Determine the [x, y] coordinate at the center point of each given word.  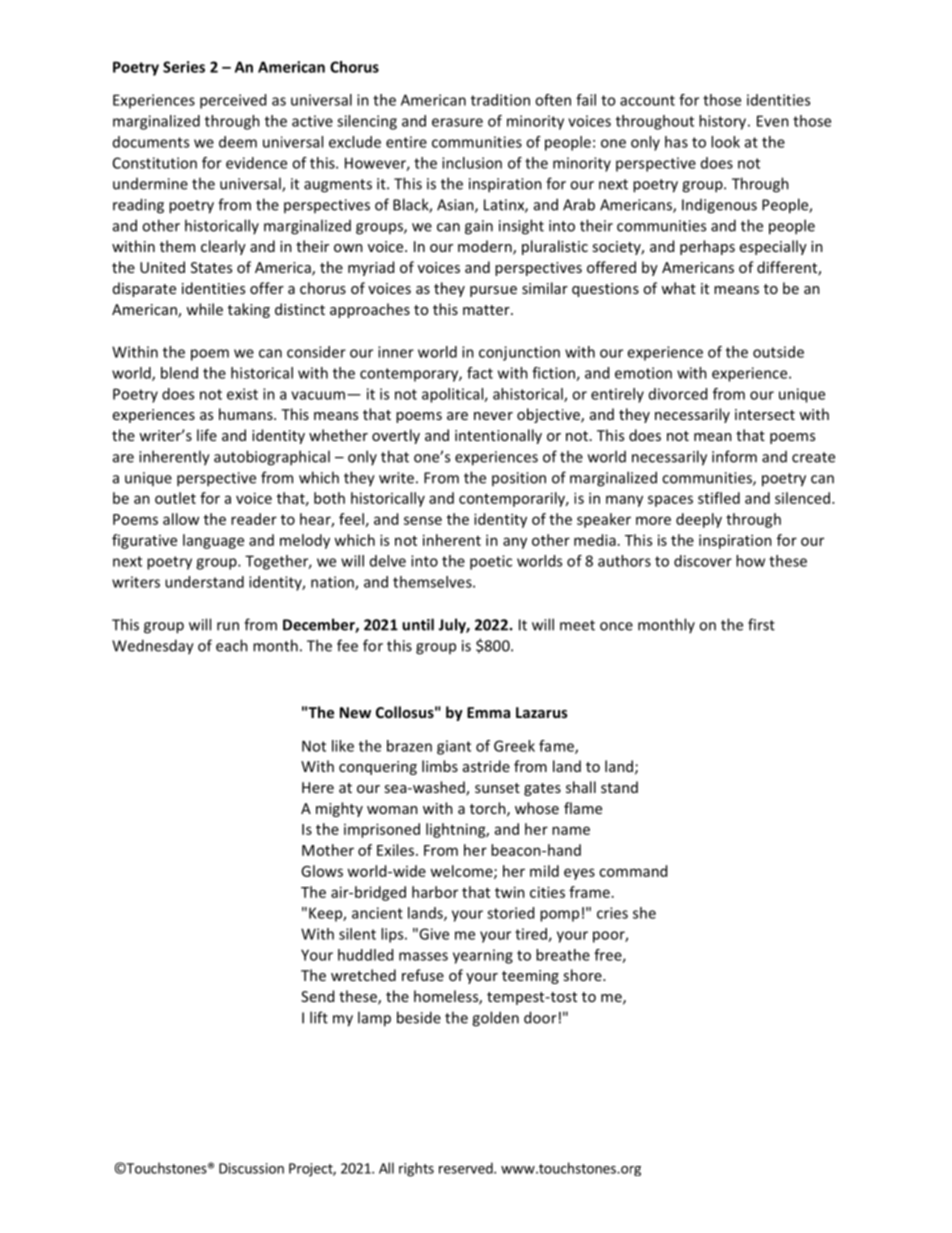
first [761, 624]
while [204, 309]
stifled [719, 498]
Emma [488, 712]
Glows [322, 871]
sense [423, 520]
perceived [233, 101]
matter [487, 310]
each [232, 645]
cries [612, 913]
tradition [500, 100]
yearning [483, 956]
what [678, 288]
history [724, 122]
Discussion [251, 1168]
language [213, 541]
